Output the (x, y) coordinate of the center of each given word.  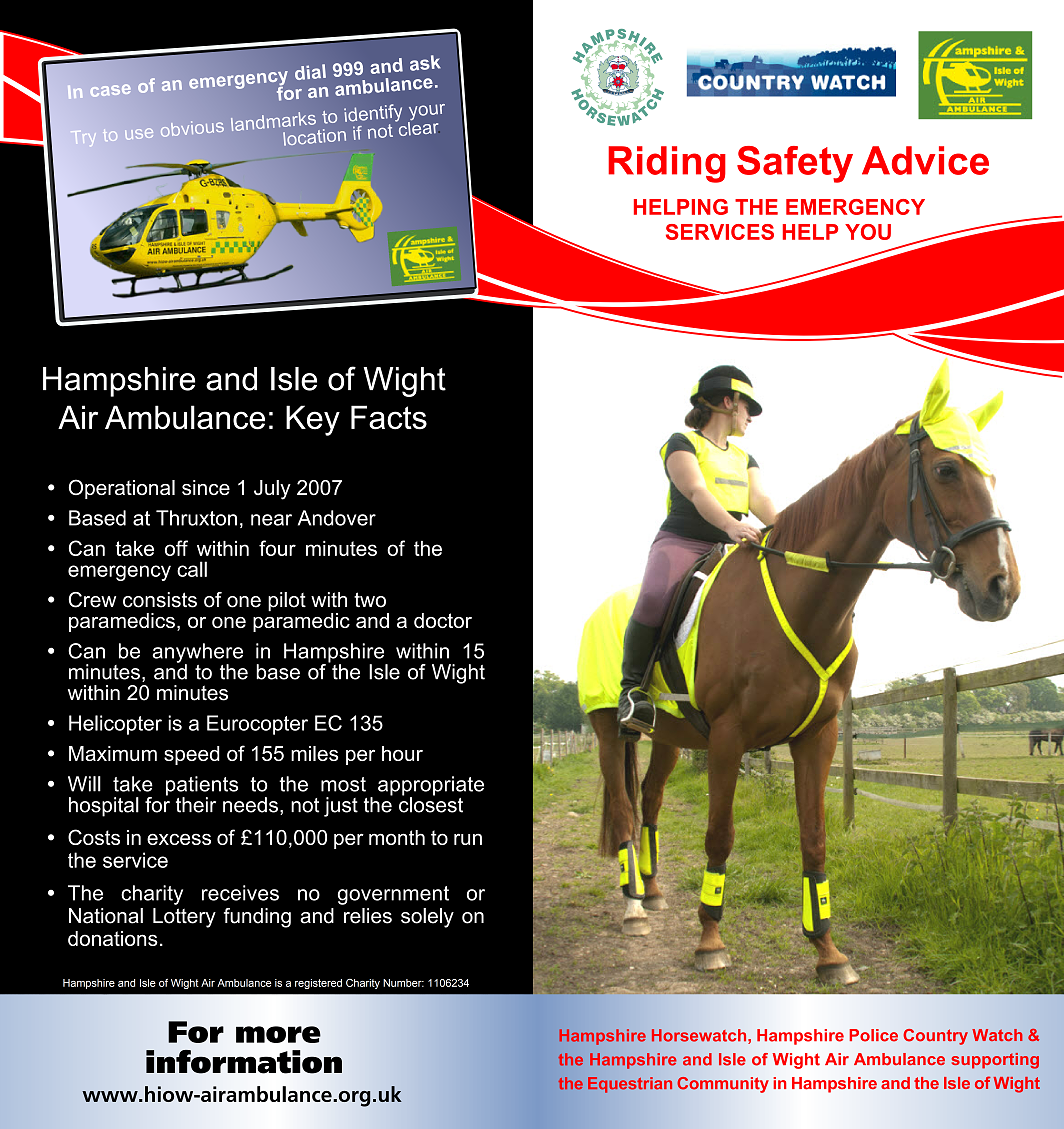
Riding (667, 164)
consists (160, 600)
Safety (795, 164)
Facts (389, 417)
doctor (443, 620)
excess (179, 839)
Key (313, 420)
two (370, 600)
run (468, 839)
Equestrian (630, 1085)
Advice (925, 160)
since (206, 487)
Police (874, 1035)
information (244, 1062)
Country (935, 1037)
